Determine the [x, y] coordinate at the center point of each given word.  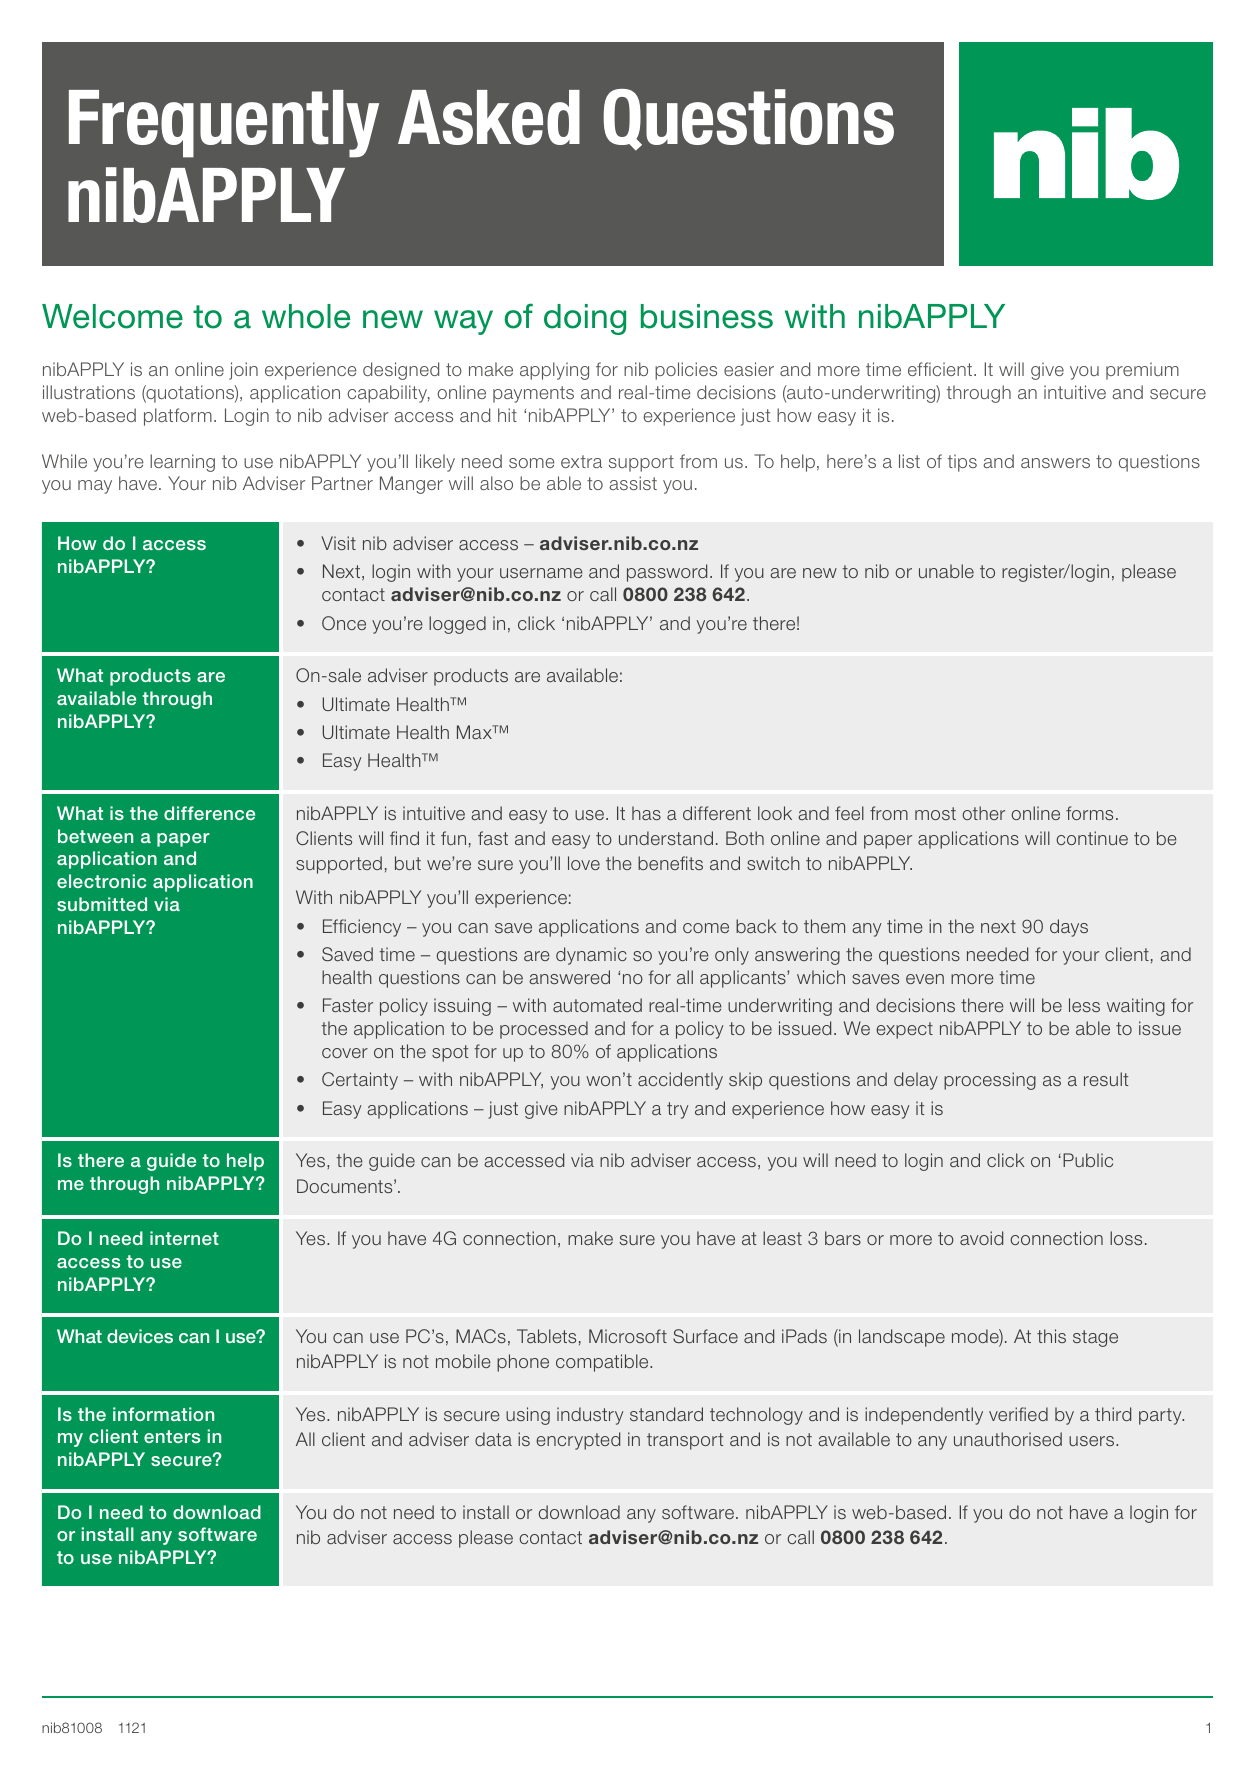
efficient [941, 369]
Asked [489, 117]
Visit [338, 543]
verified [1018, 1414]
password [667, 573]
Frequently [224, 124]
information [163, 1414]
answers [1055, 463]
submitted [102, 904]
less [1084, 1005]
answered [569, 977]
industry [590, 1416]
